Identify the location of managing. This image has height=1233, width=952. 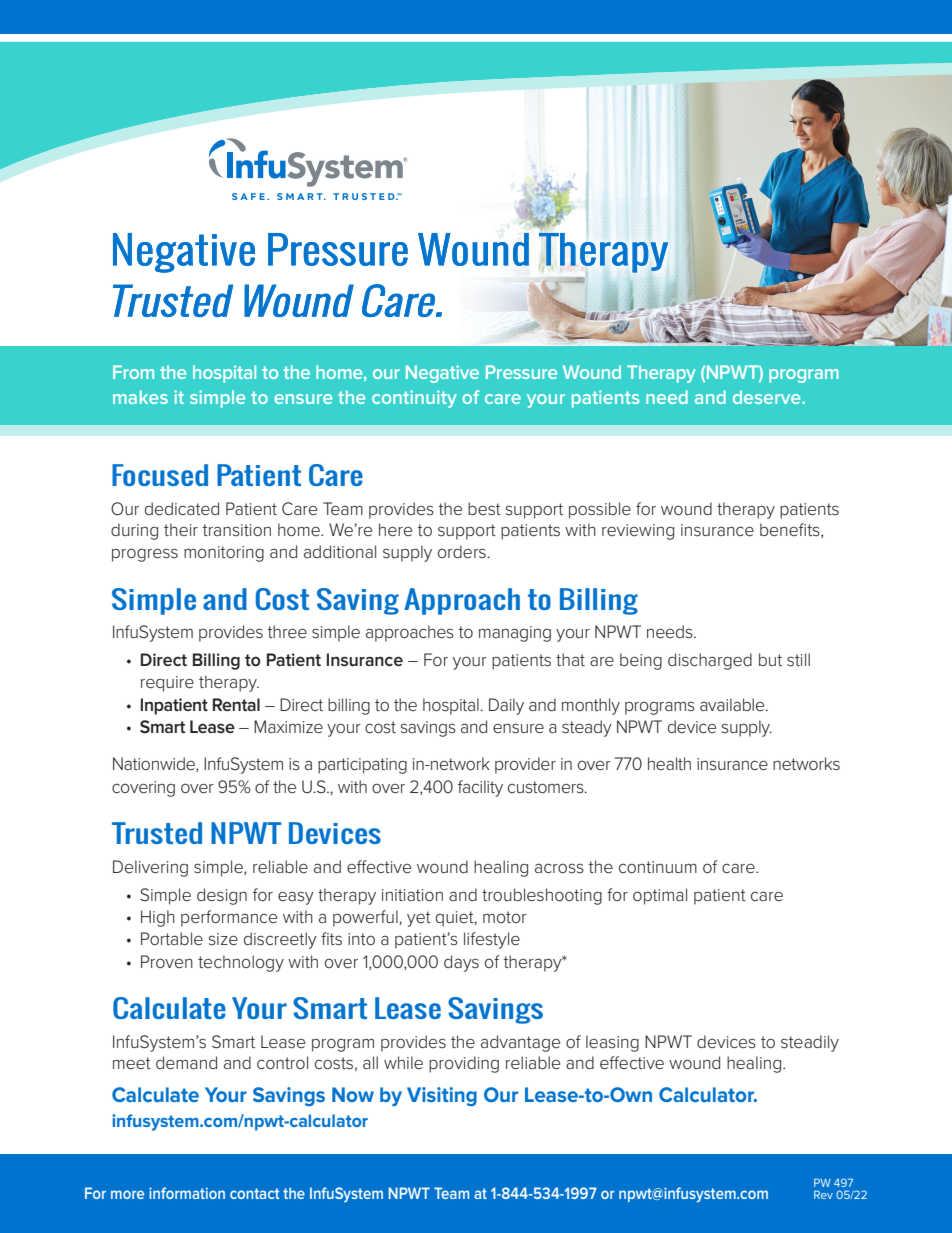
(515, 634).
